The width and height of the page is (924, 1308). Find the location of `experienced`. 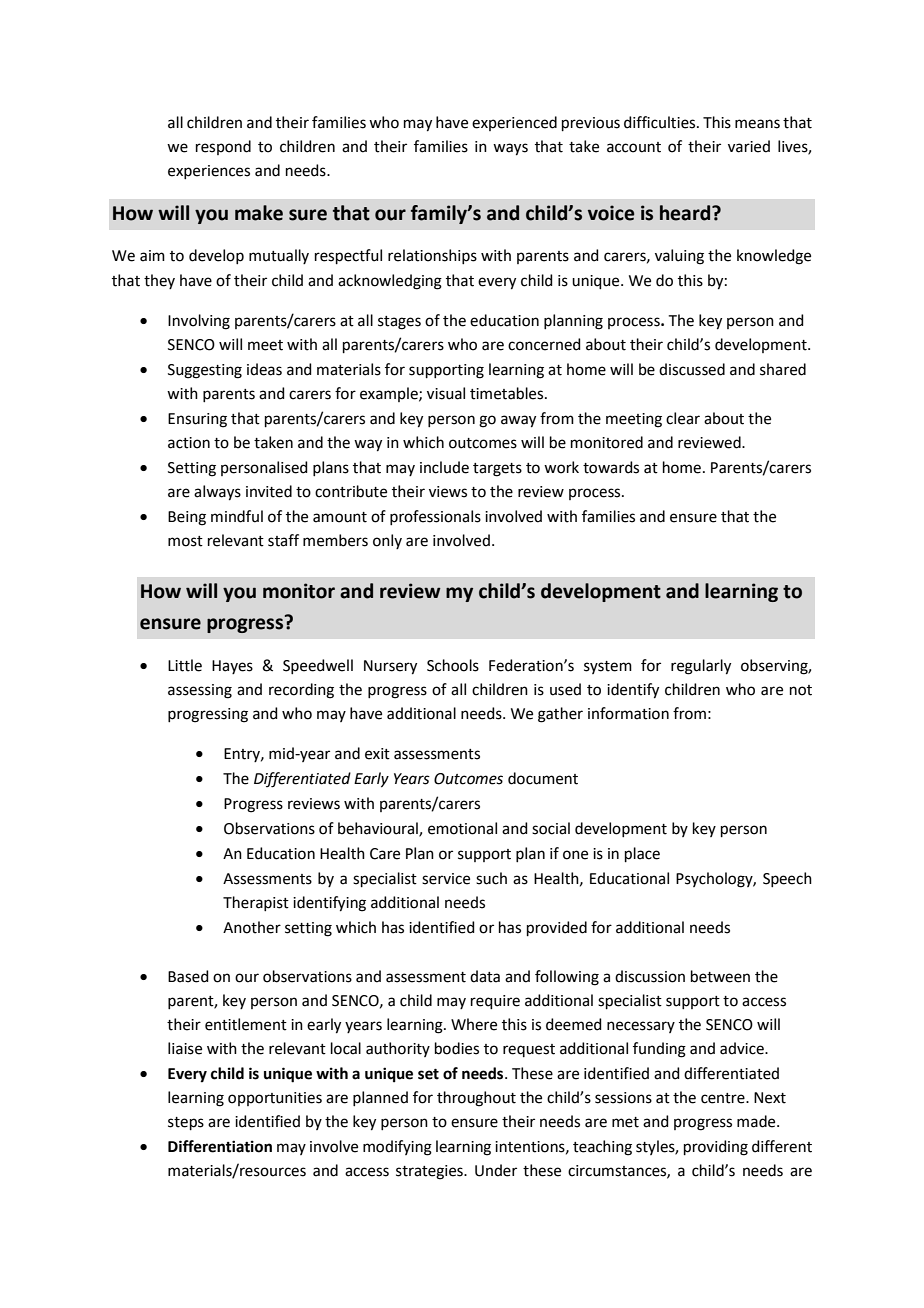

experienced is located at coordinates (514, 123).
